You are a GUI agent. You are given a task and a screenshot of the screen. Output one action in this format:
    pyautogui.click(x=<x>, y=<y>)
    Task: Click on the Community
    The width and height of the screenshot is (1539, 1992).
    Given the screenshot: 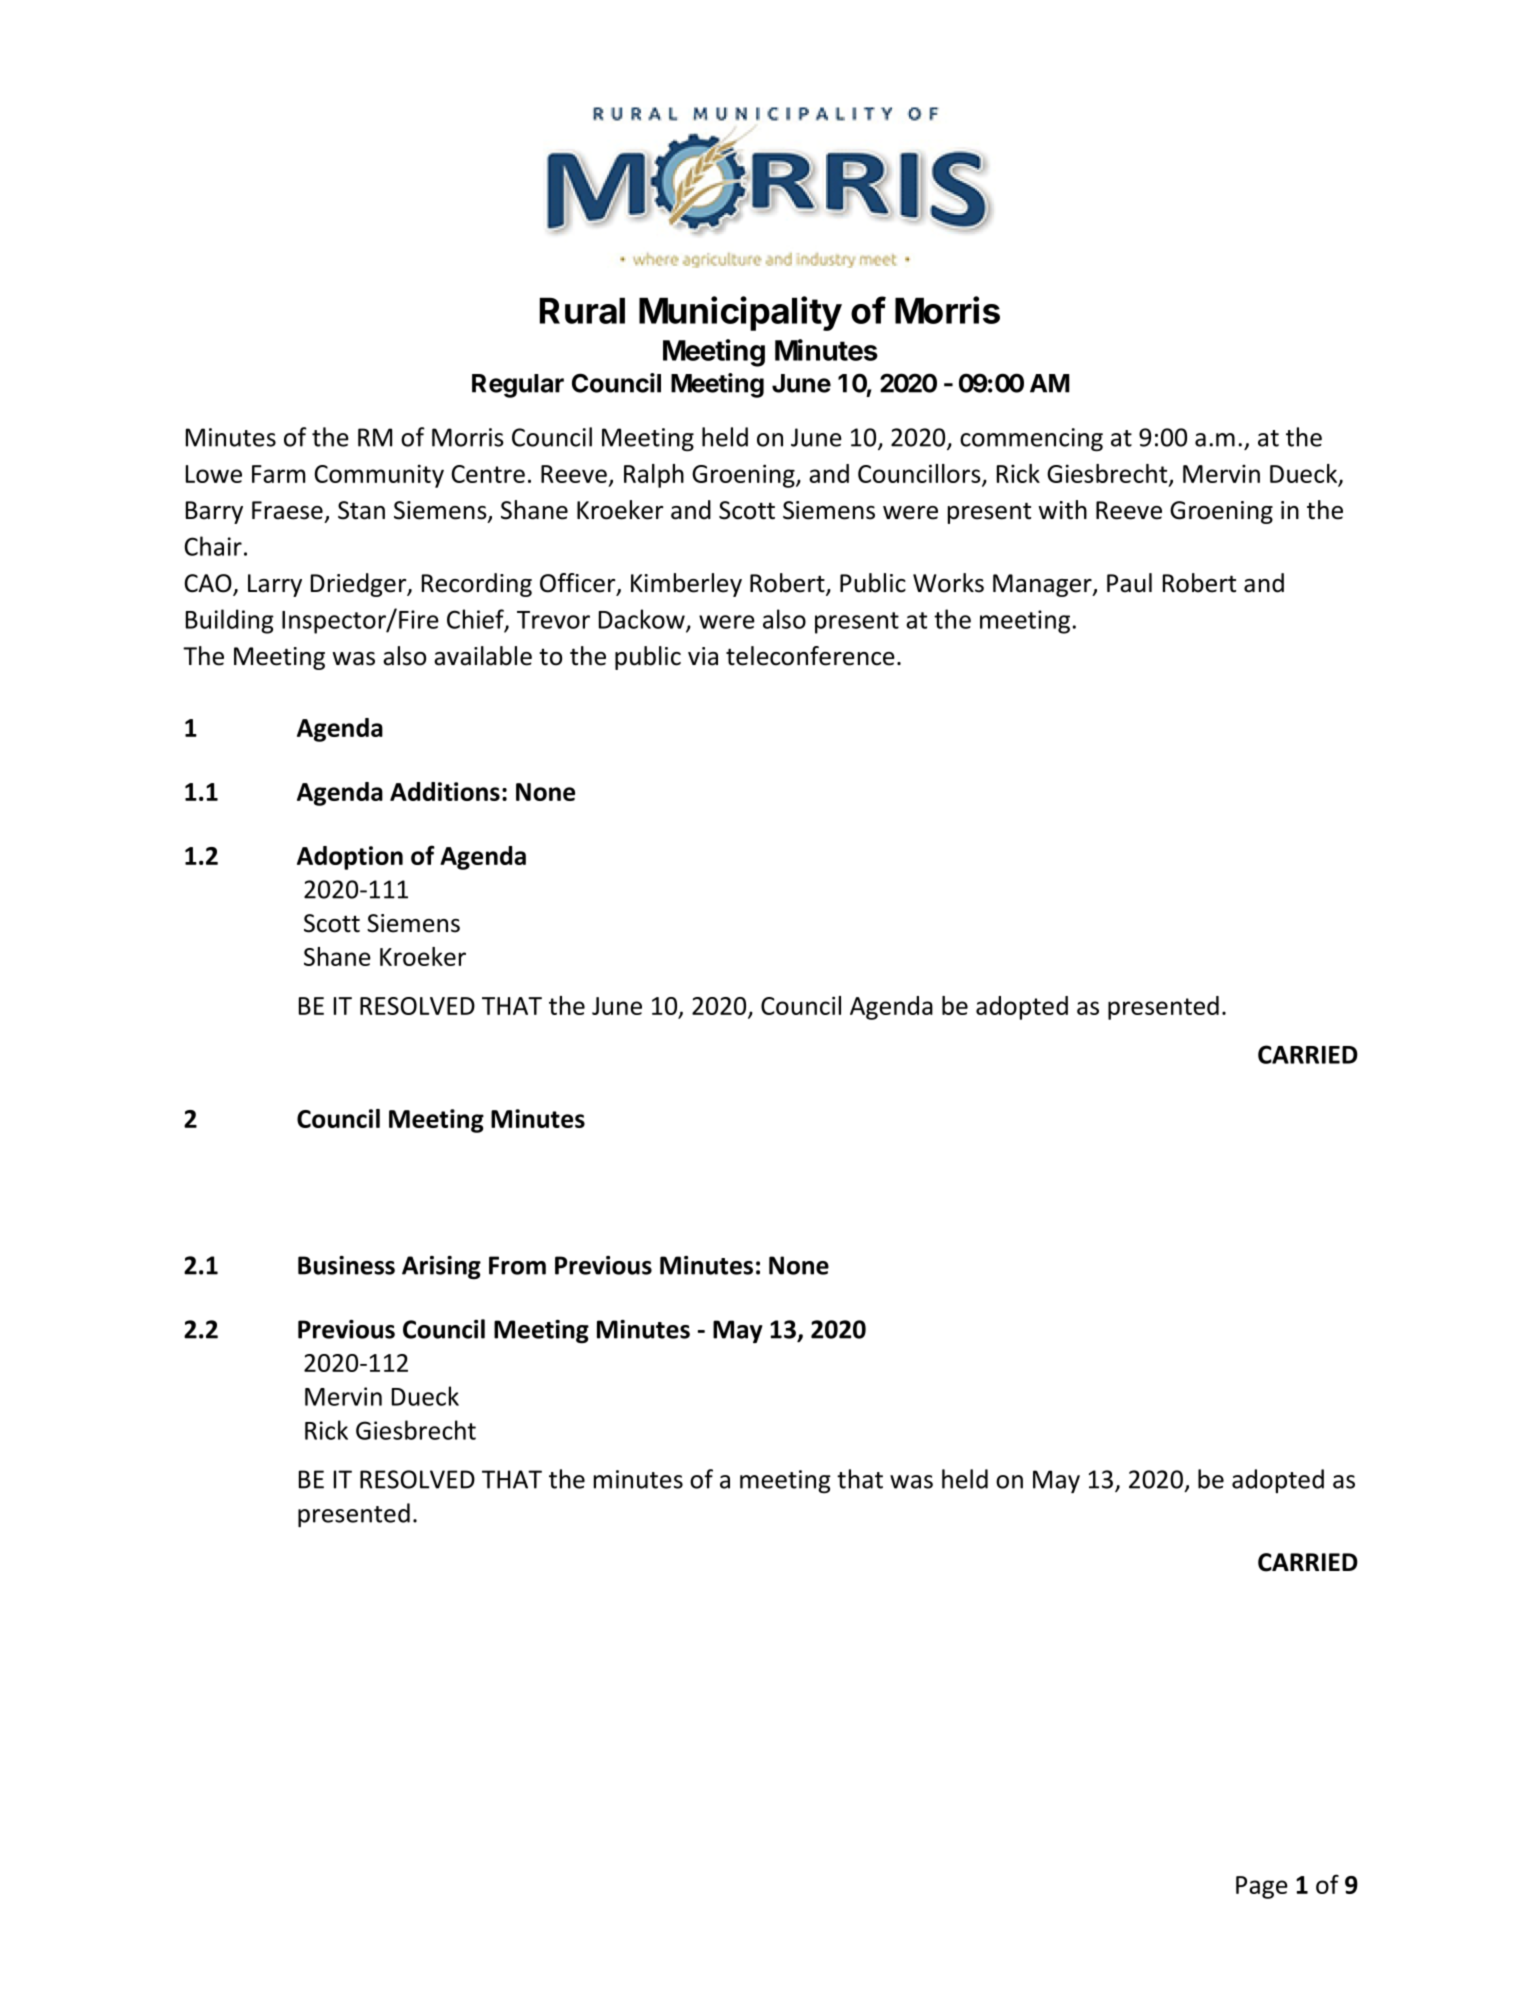 What is the action you would take?
    pyautogui.click(x=379, y=476)
